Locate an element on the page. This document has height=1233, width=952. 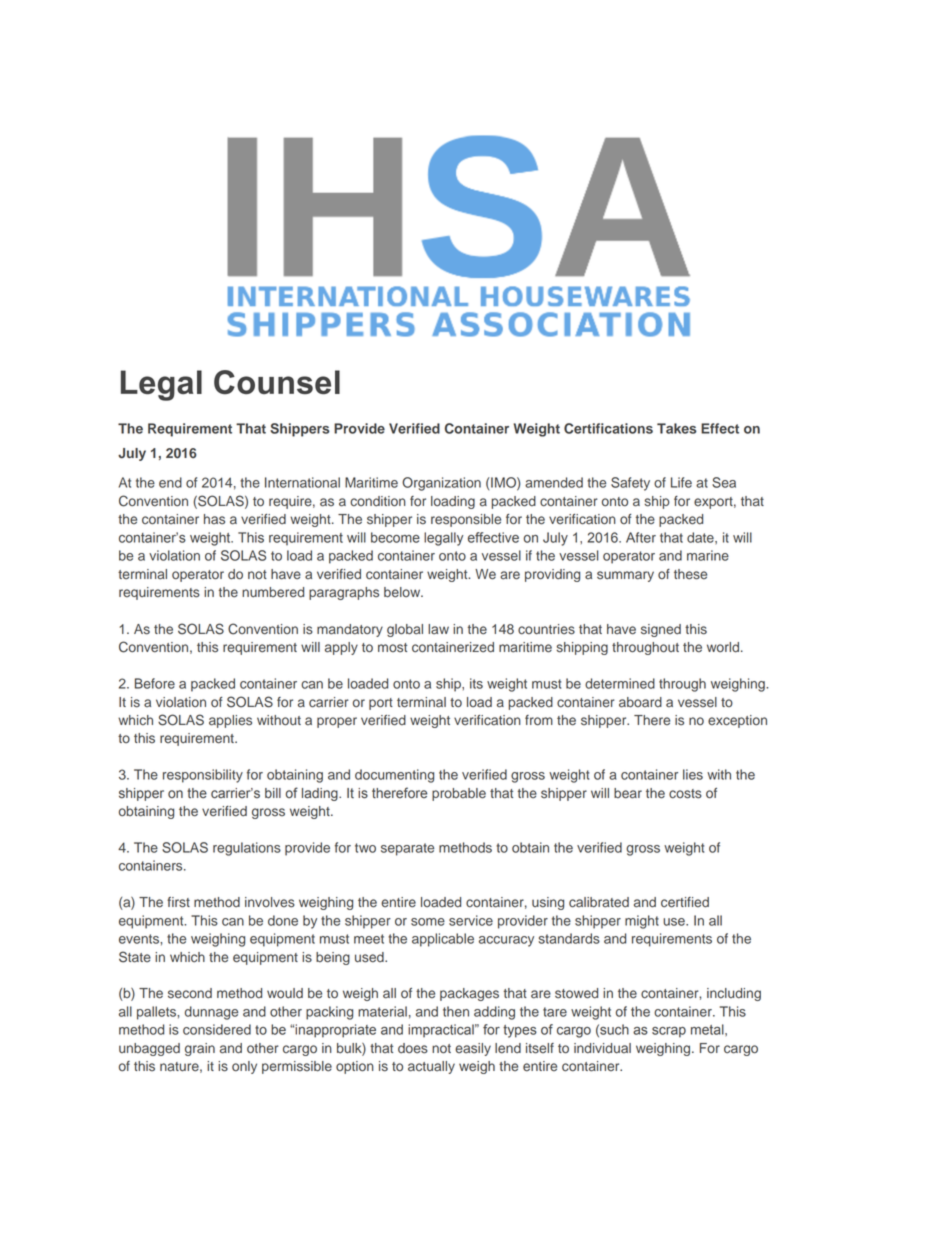
documenting is located at coordinates (394, 776).
